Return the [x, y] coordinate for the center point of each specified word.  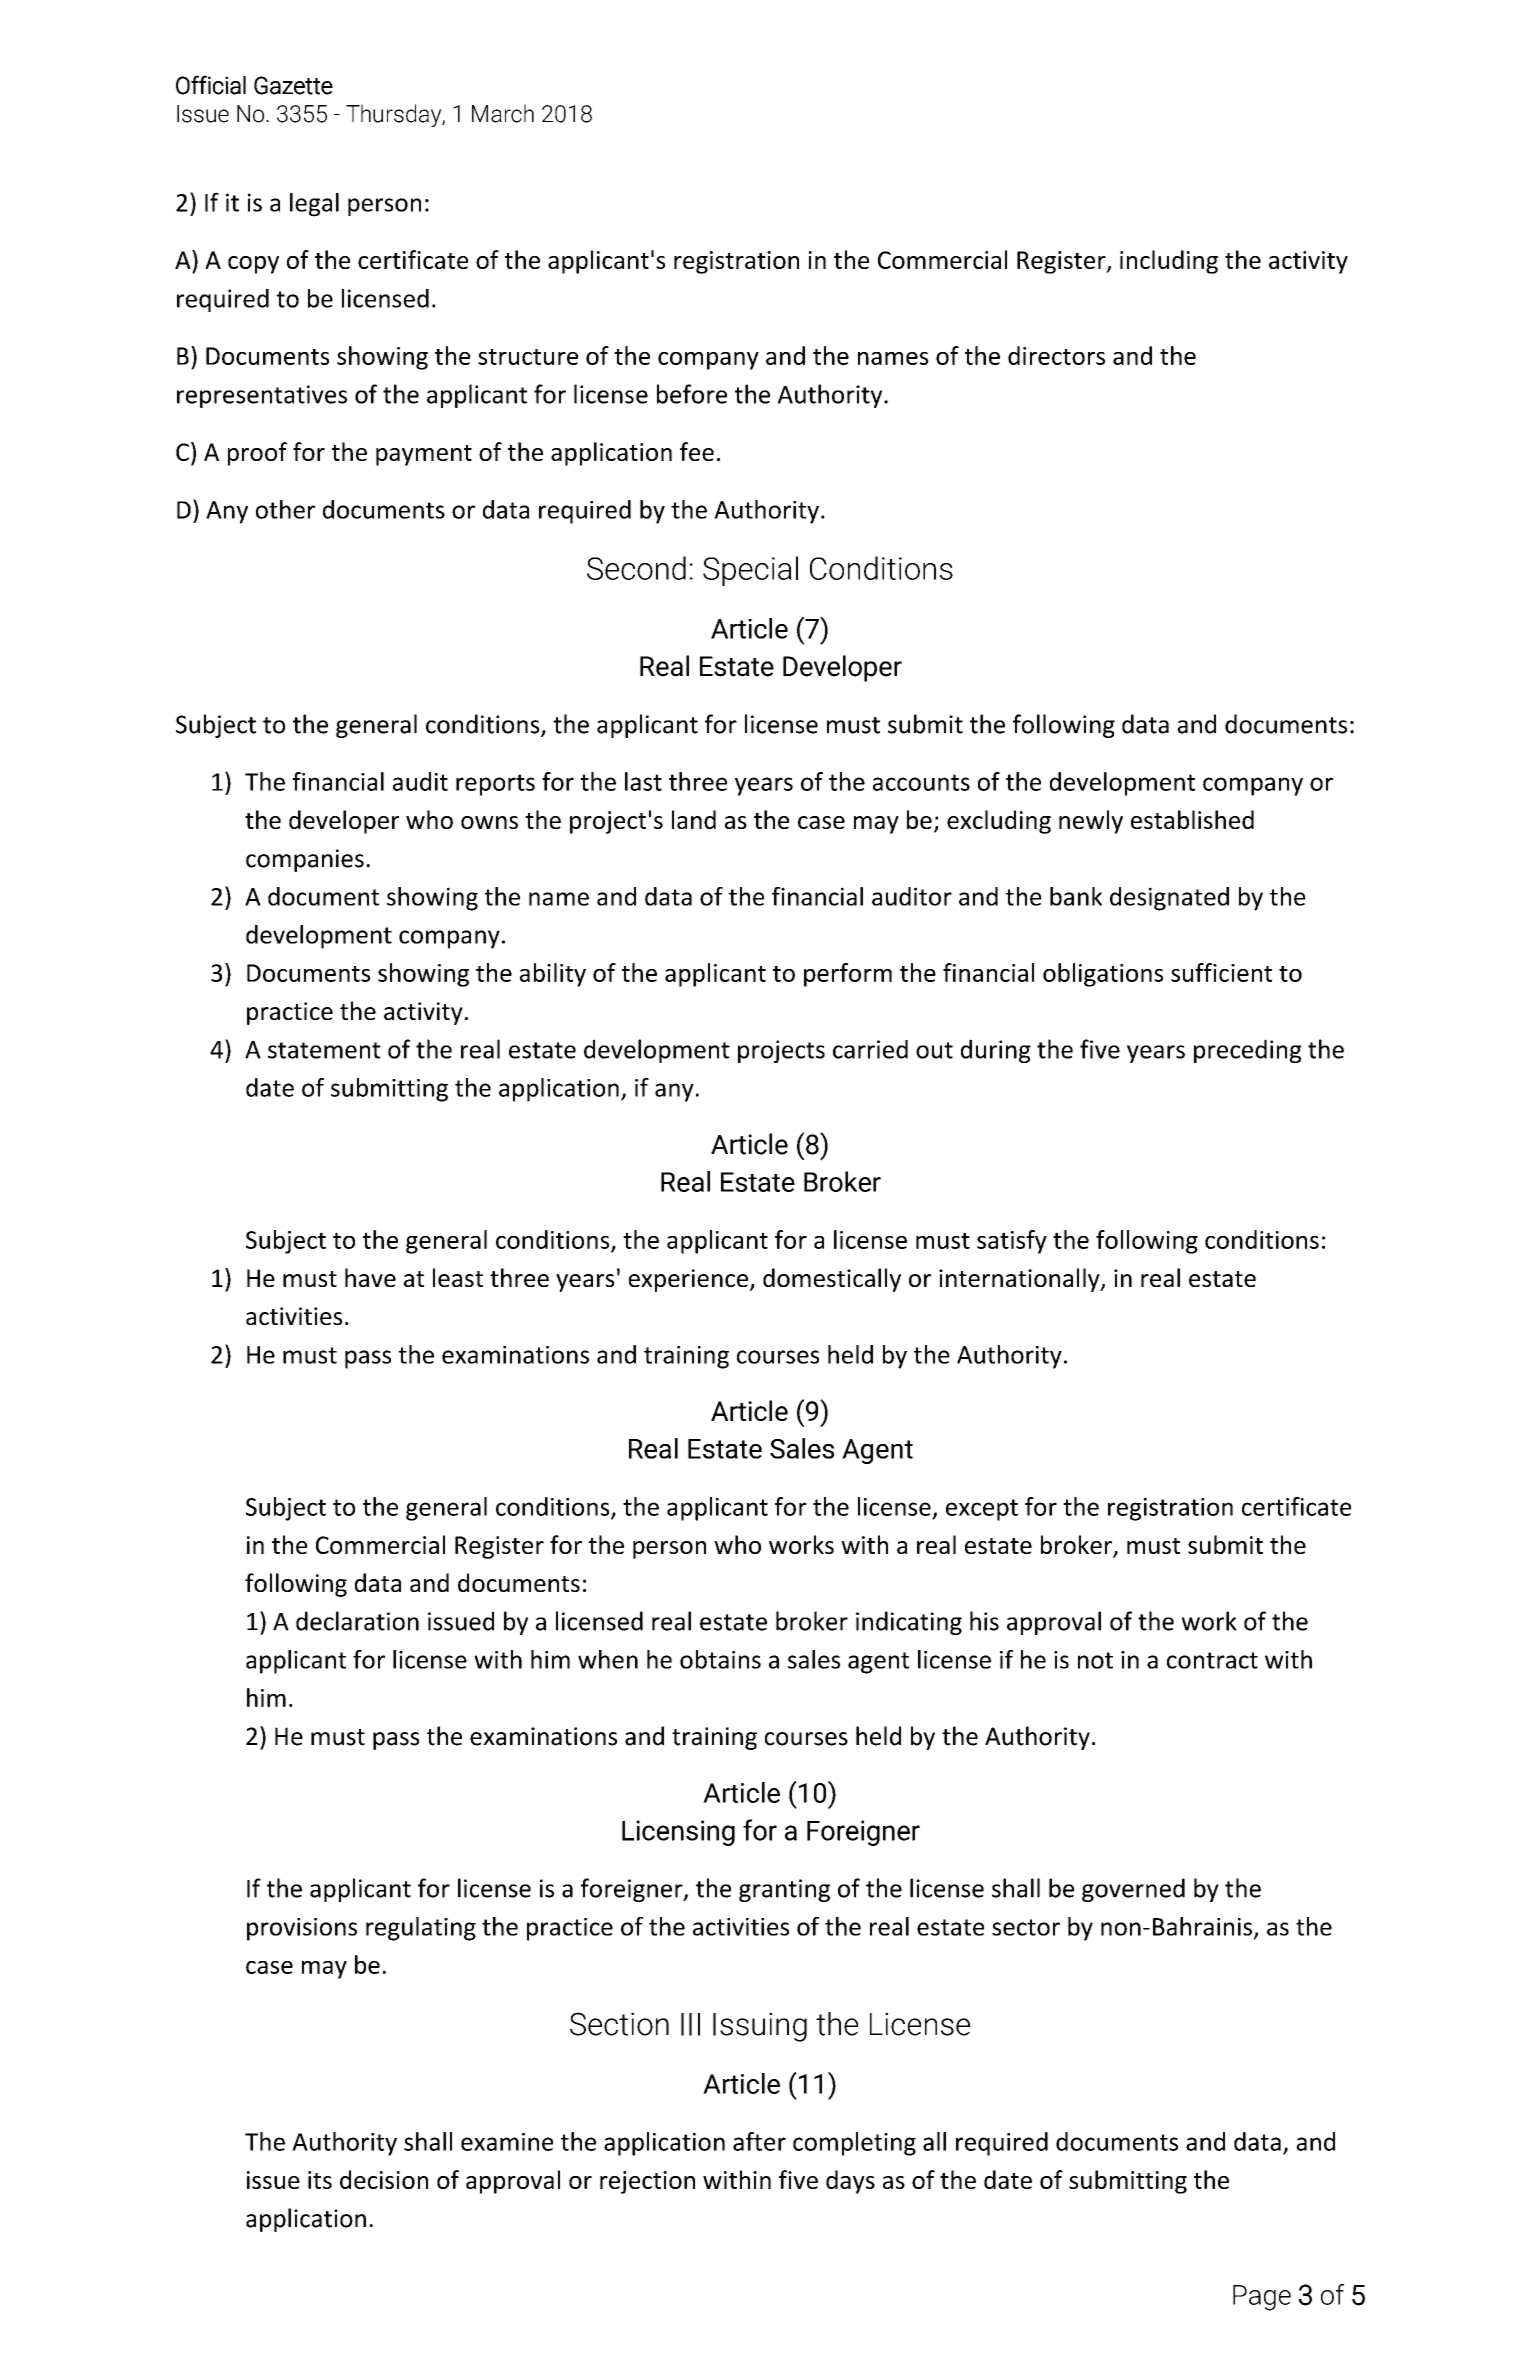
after [759, 2141]
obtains [720, 1659]
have [370, 1277]
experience [688, 1280]
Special [750, 571]
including [1169, 262]
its [320, 2180]
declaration [357, 1621]
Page [1262, 2298]
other [285, 509]
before [692, 394]
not [1095, 1660]
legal [314, 205]
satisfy [1012, 1242]
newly [1091, 822]
